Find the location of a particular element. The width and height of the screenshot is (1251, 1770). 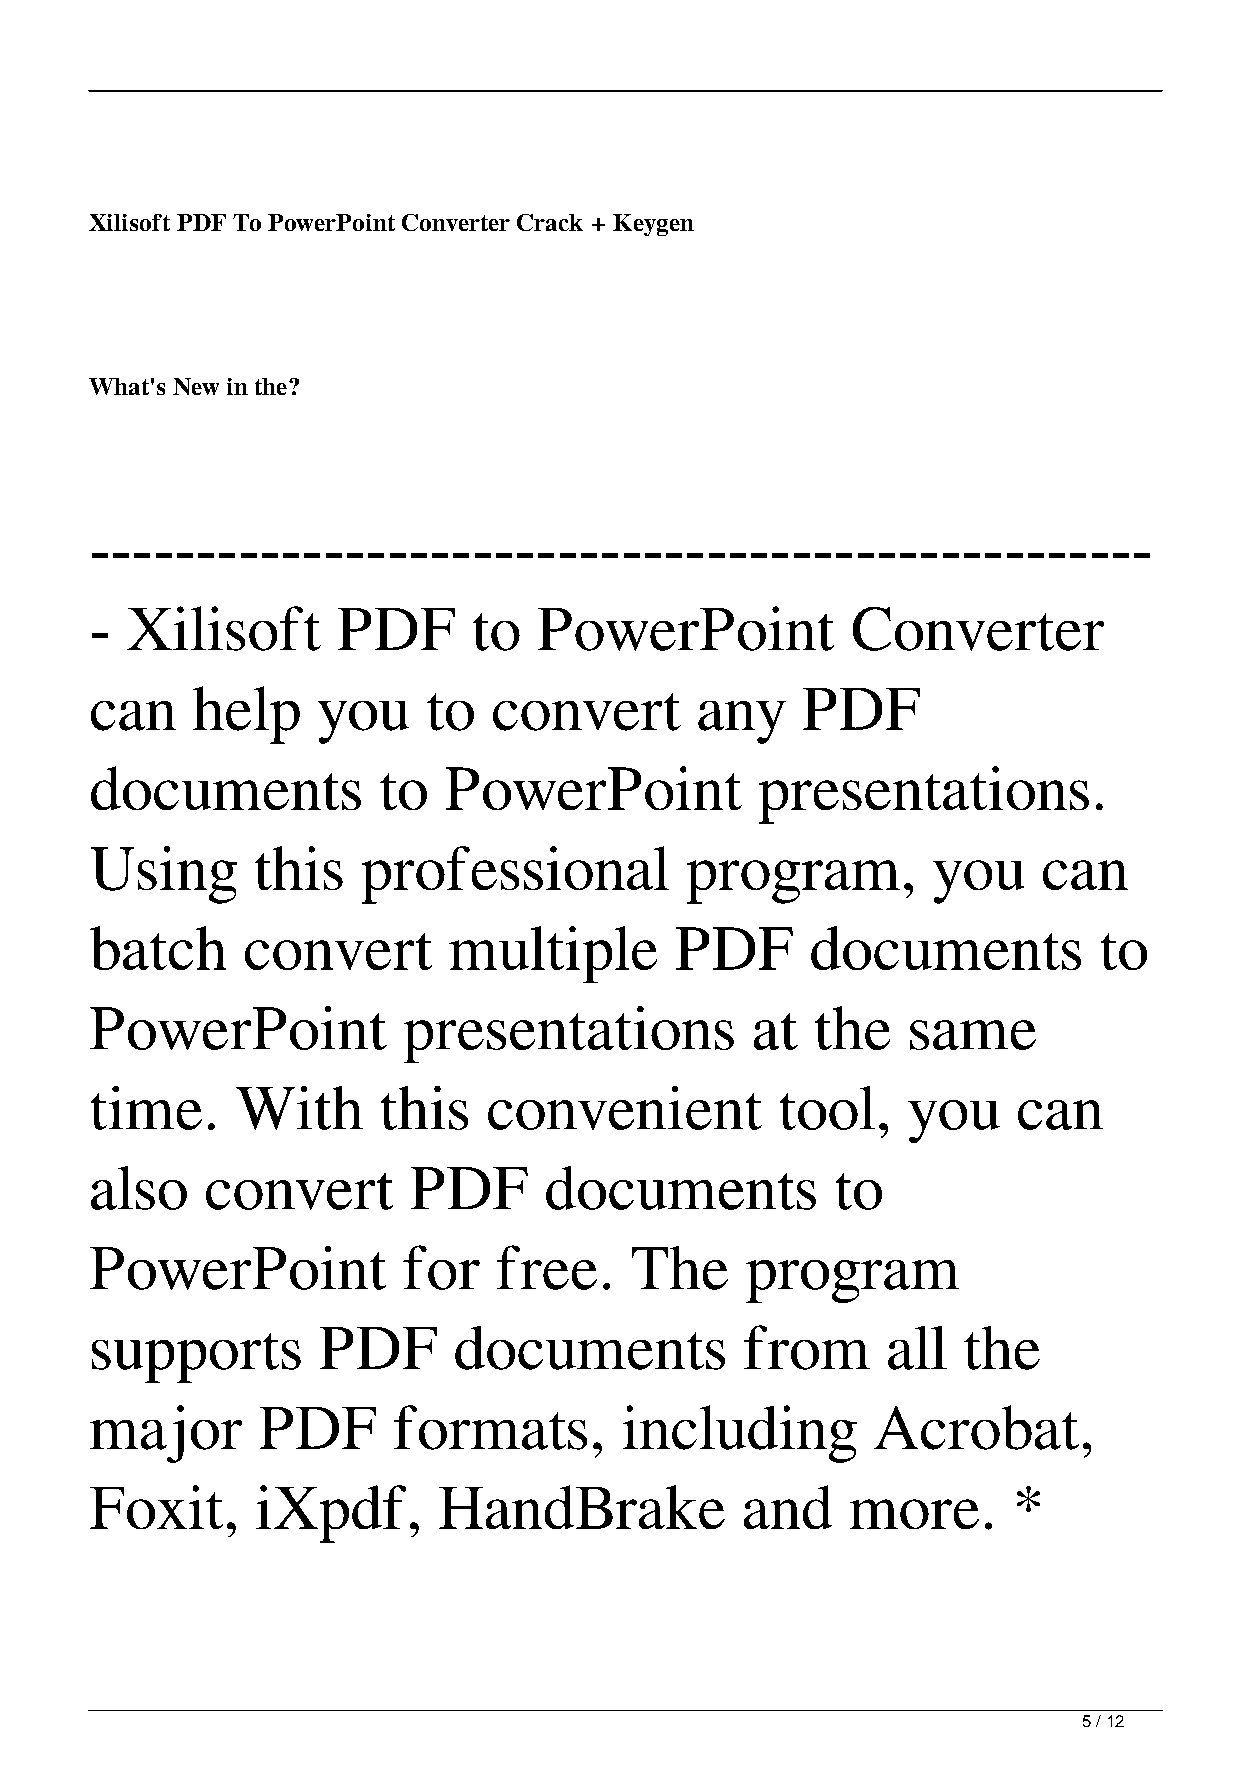

With is located at coordinates (299, 1108).
